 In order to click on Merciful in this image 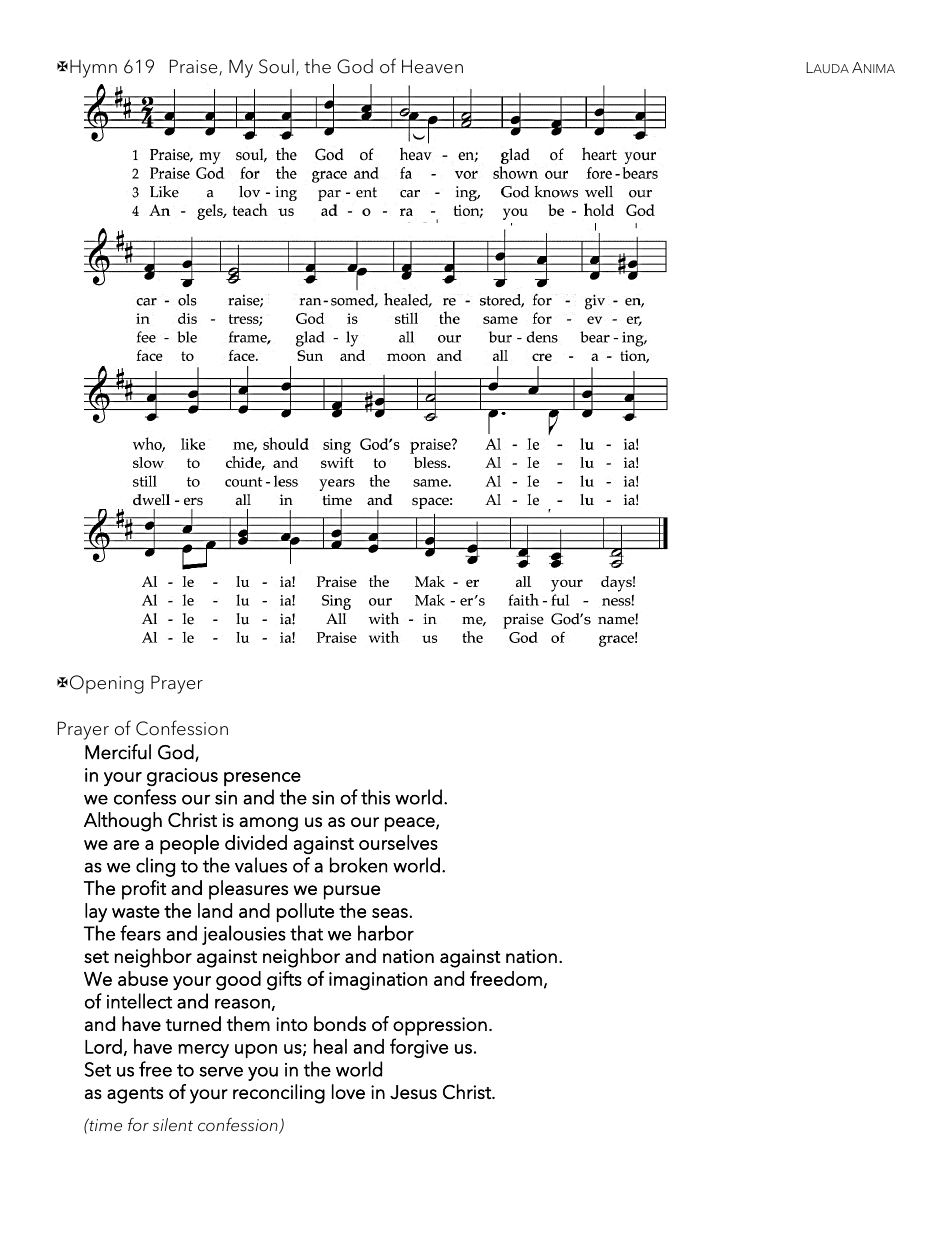, I will do `click(118, 752)`.
